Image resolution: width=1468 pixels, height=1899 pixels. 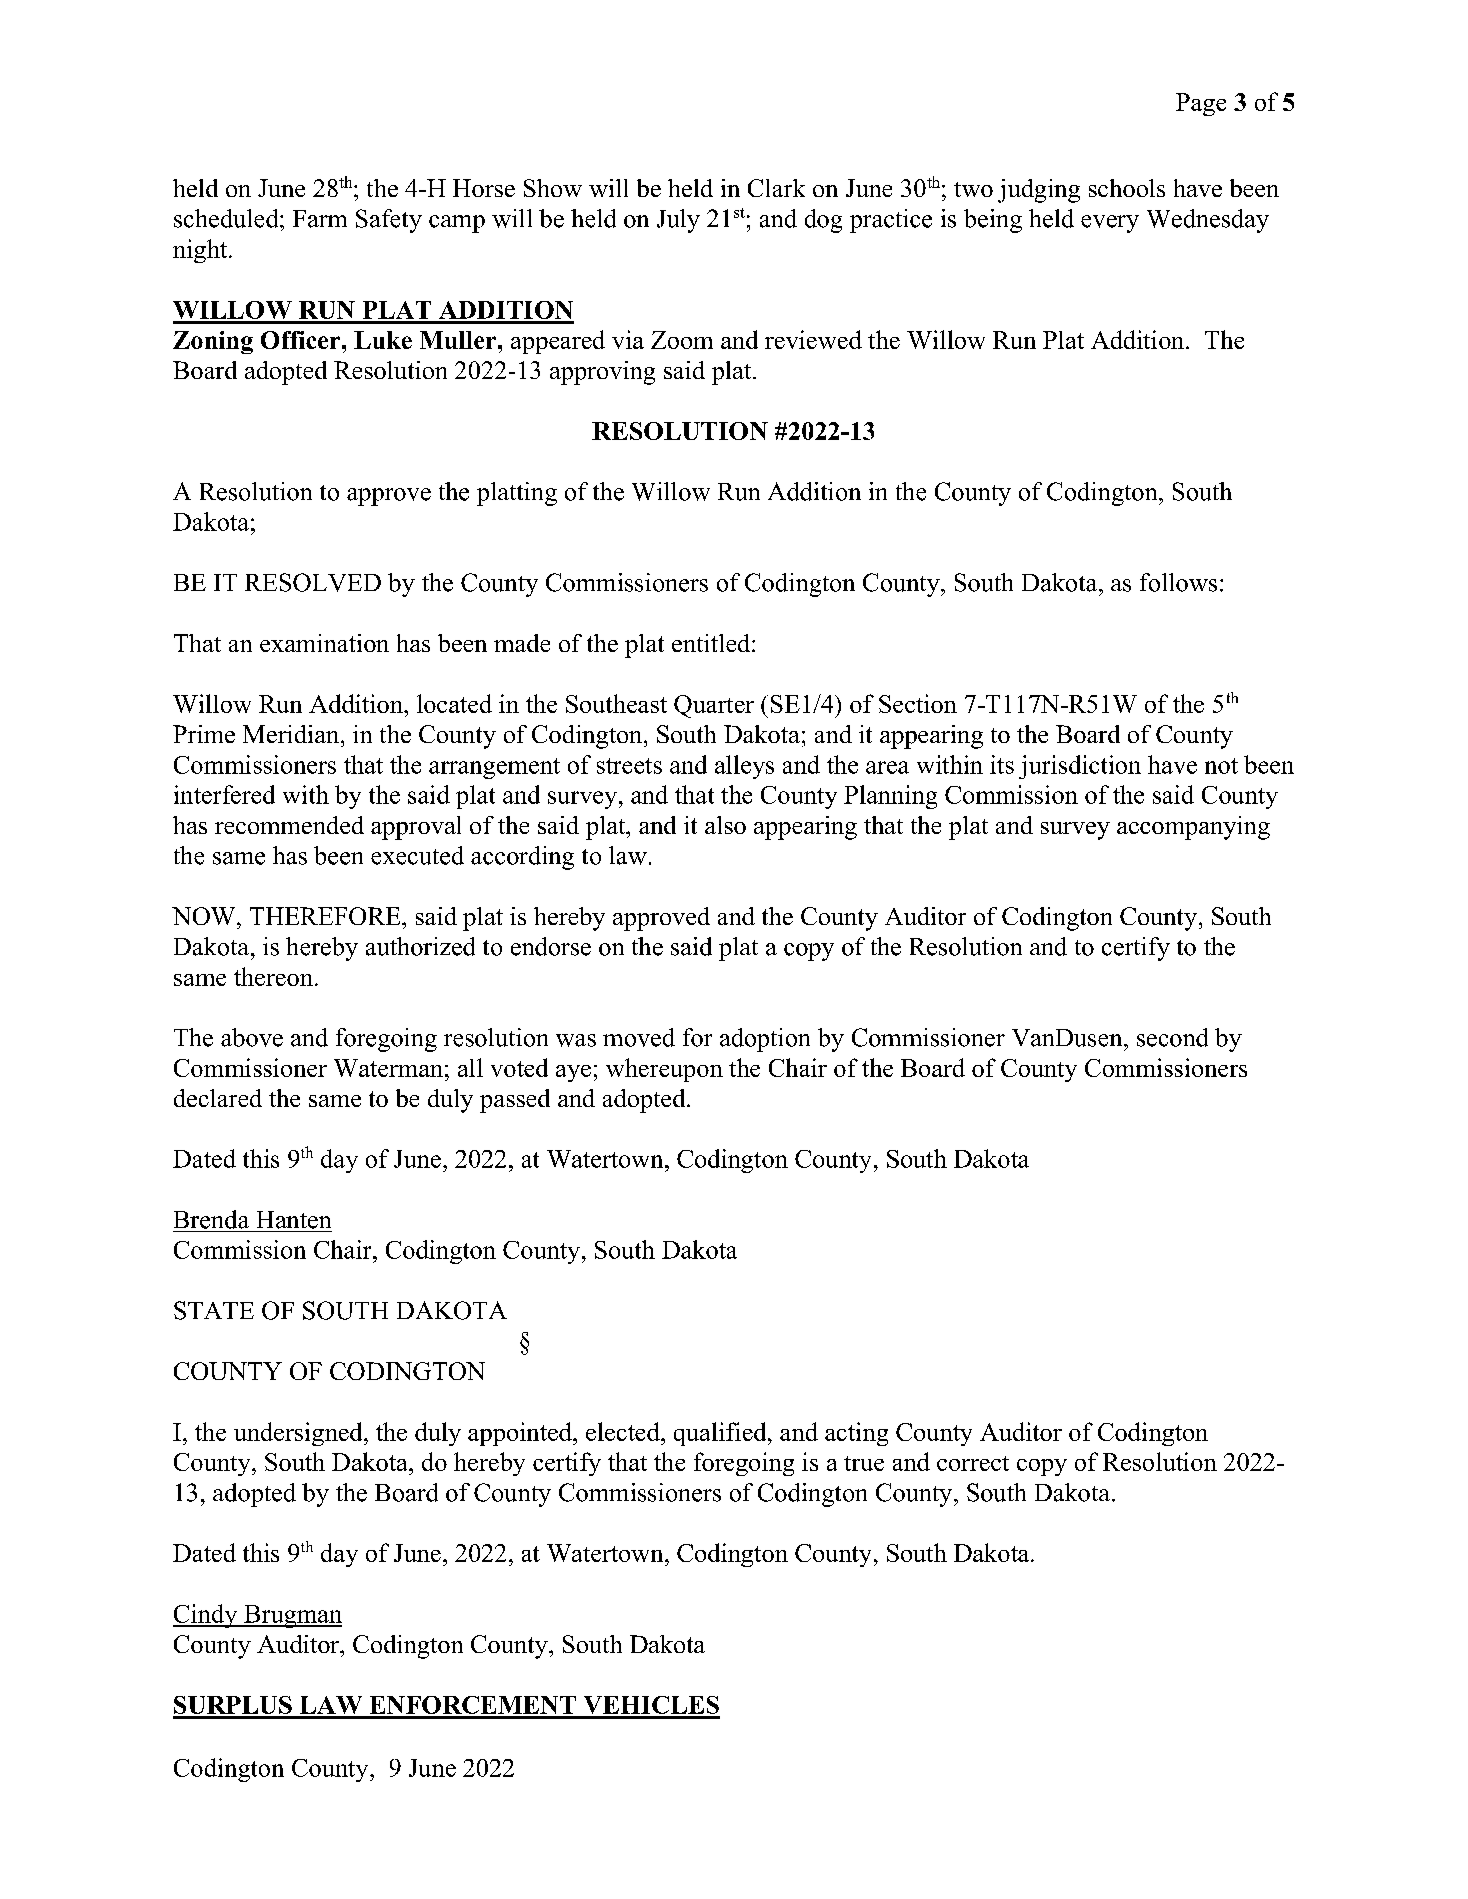 I want to click on qualified, so click(x=721, y=1434).
